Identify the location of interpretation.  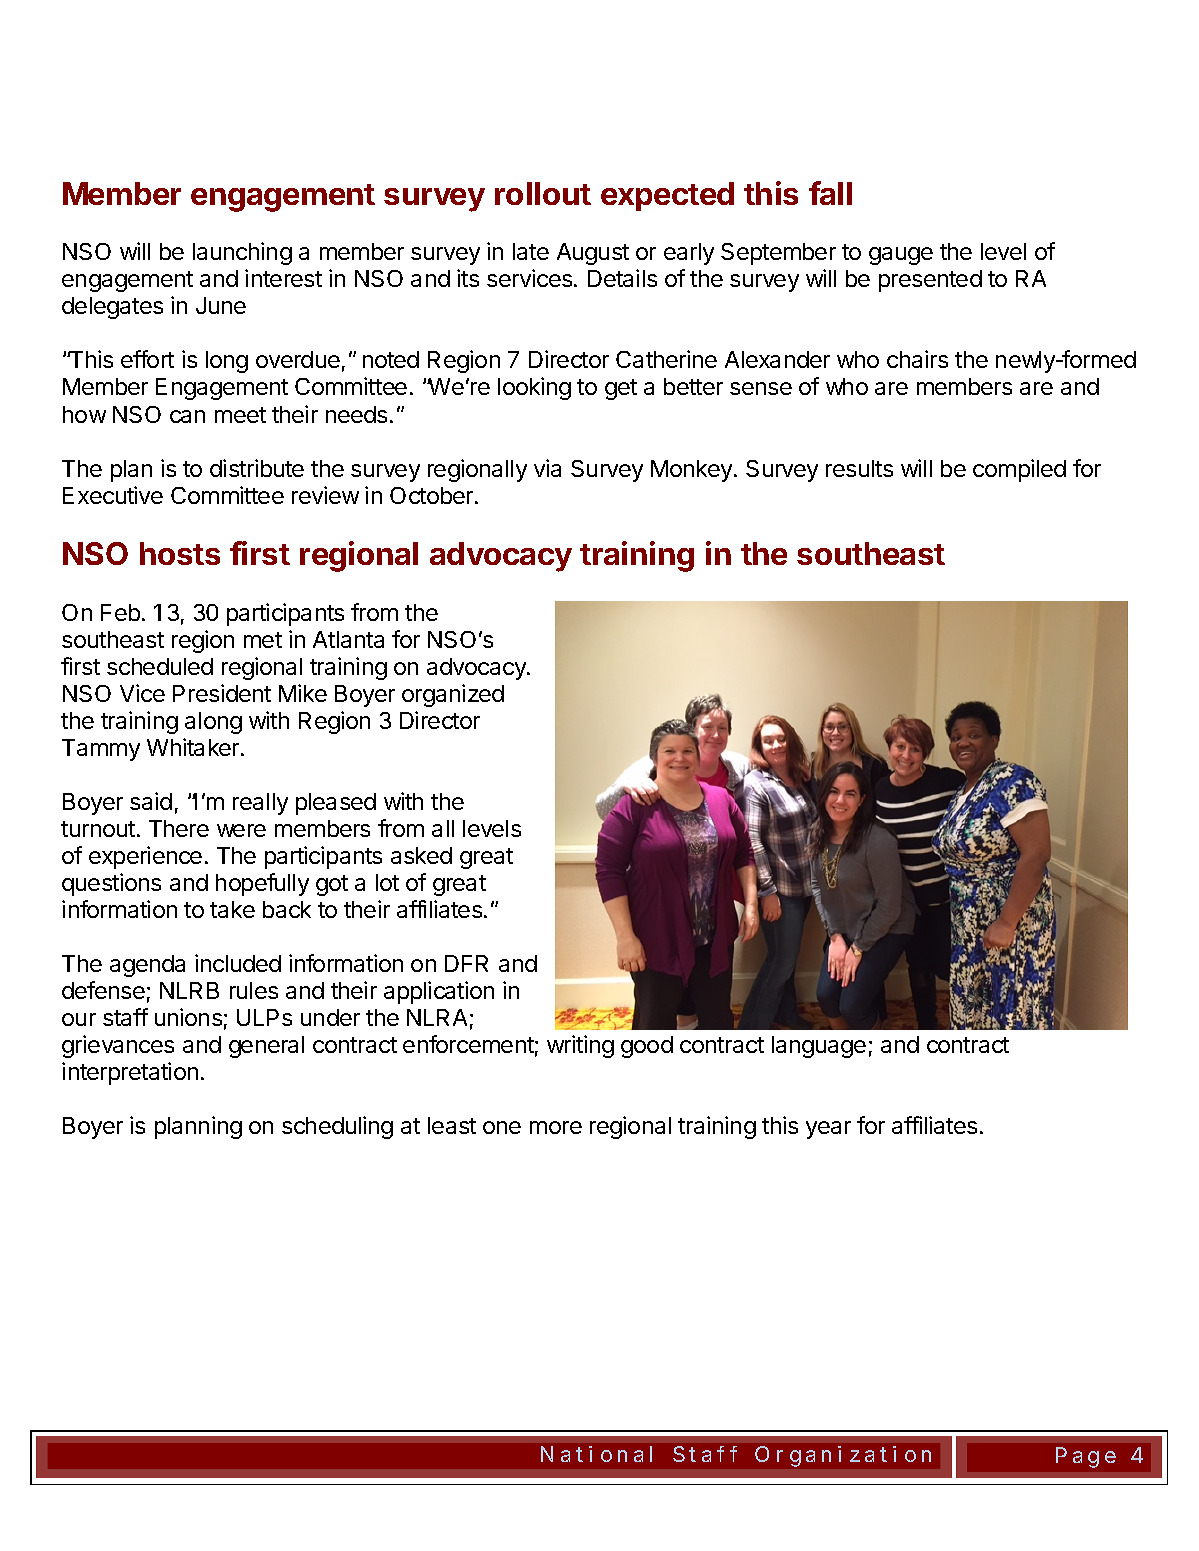
(130, 1073).
